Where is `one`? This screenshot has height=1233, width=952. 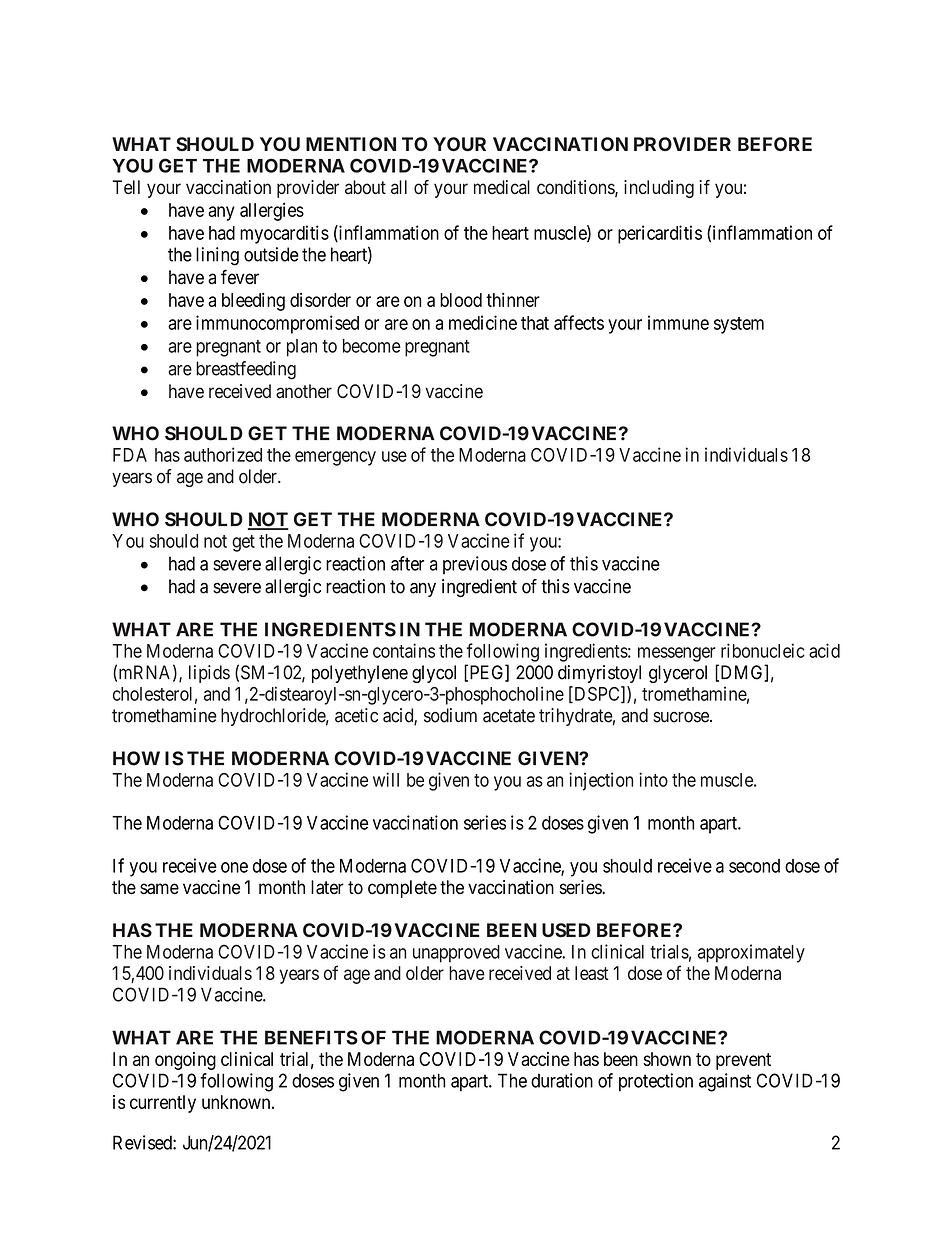 one is located at coordinates (234, 867).
